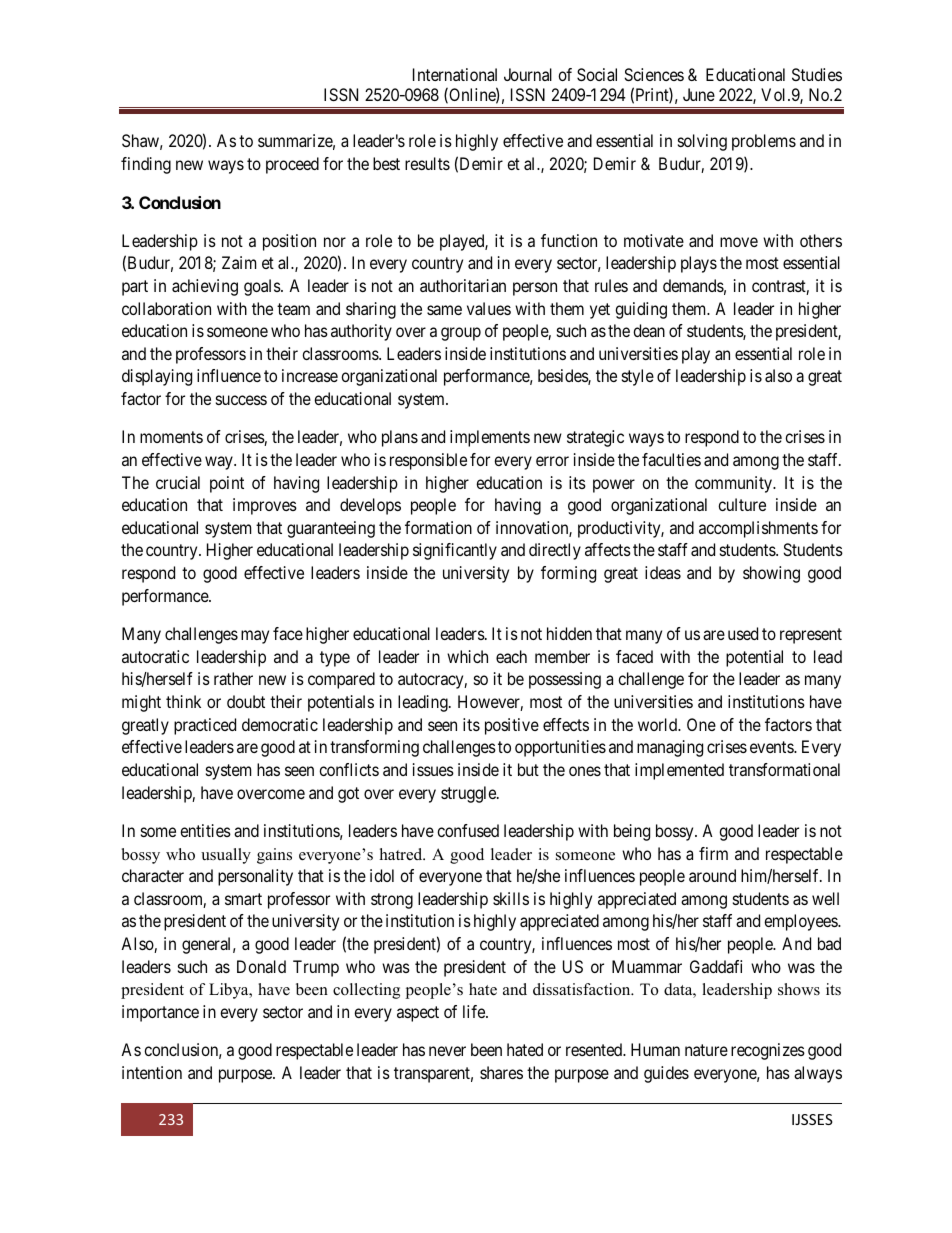 This screenshot has height=1233, width=952. I want to click on showing, so click(771, 574).
